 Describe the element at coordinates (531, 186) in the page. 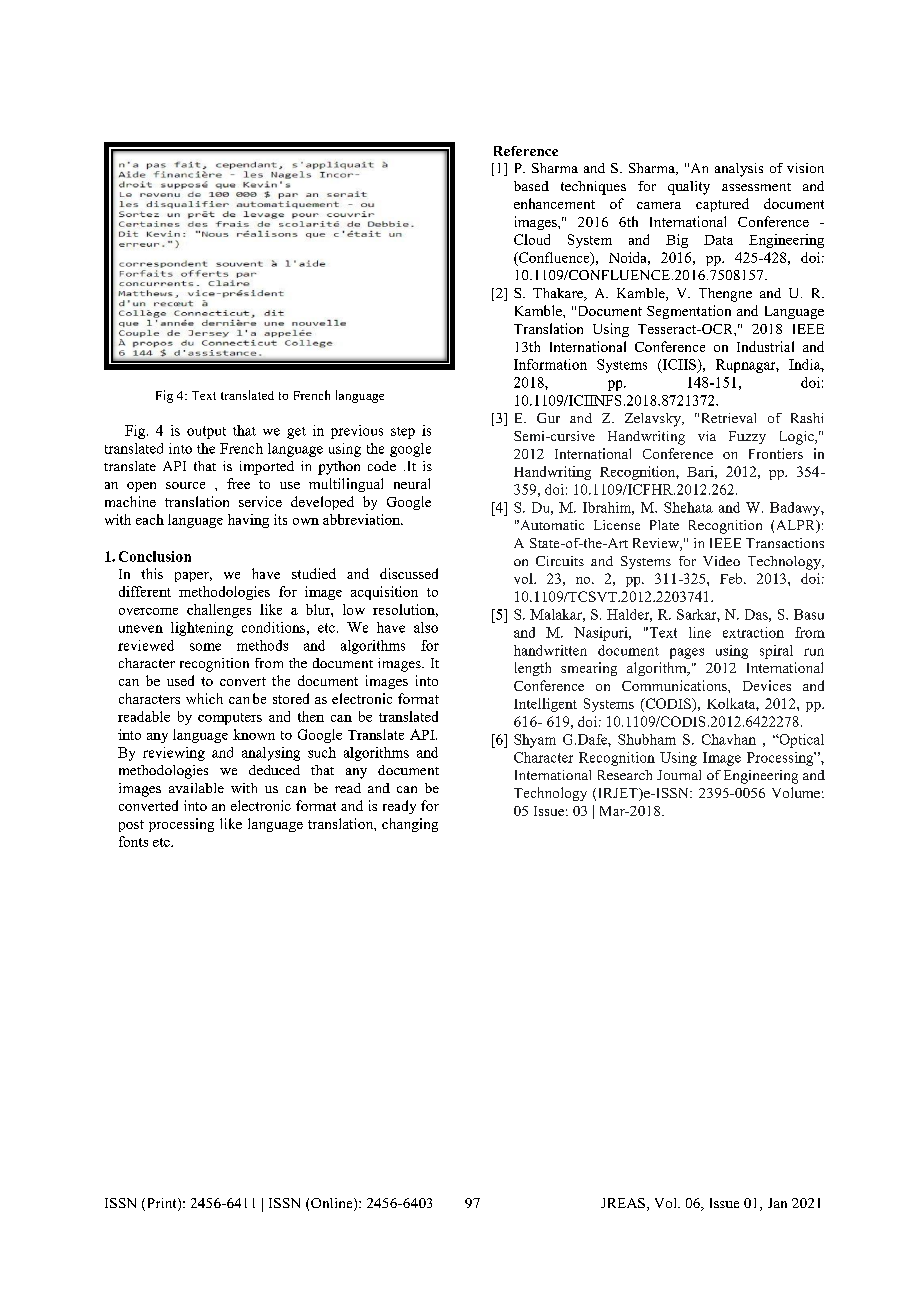

I see `based` at that location.
